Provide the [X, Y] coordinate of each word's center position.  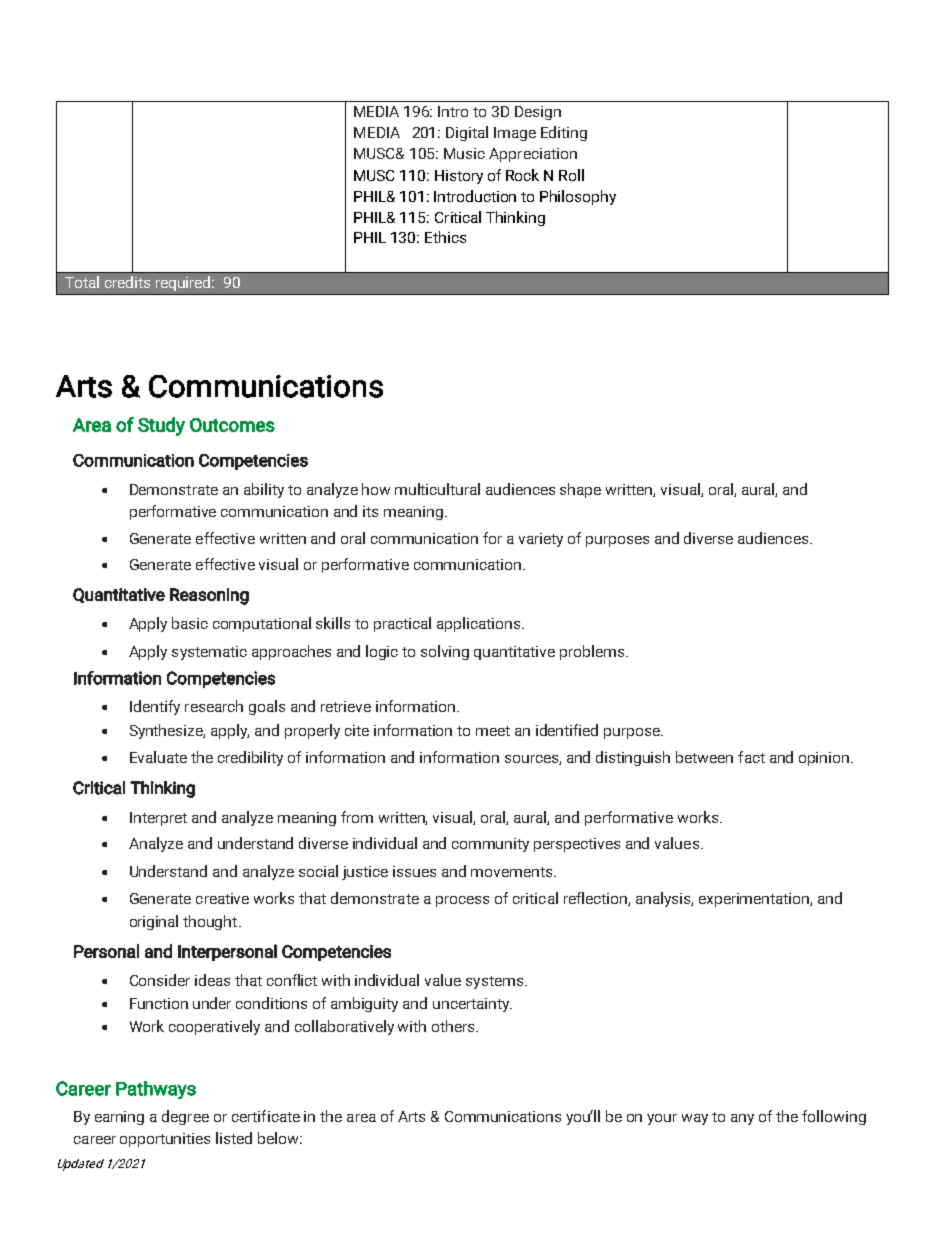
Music [464, 153]
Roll [571, 175]
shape [580, 490]
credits [127, 282]
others [454, 1026]
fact [751, 757]
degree [185, 1117]
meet [493, 731]
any [742, 1119]
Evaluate [158, 757]
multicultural [437, 489]
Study [161, 426]
